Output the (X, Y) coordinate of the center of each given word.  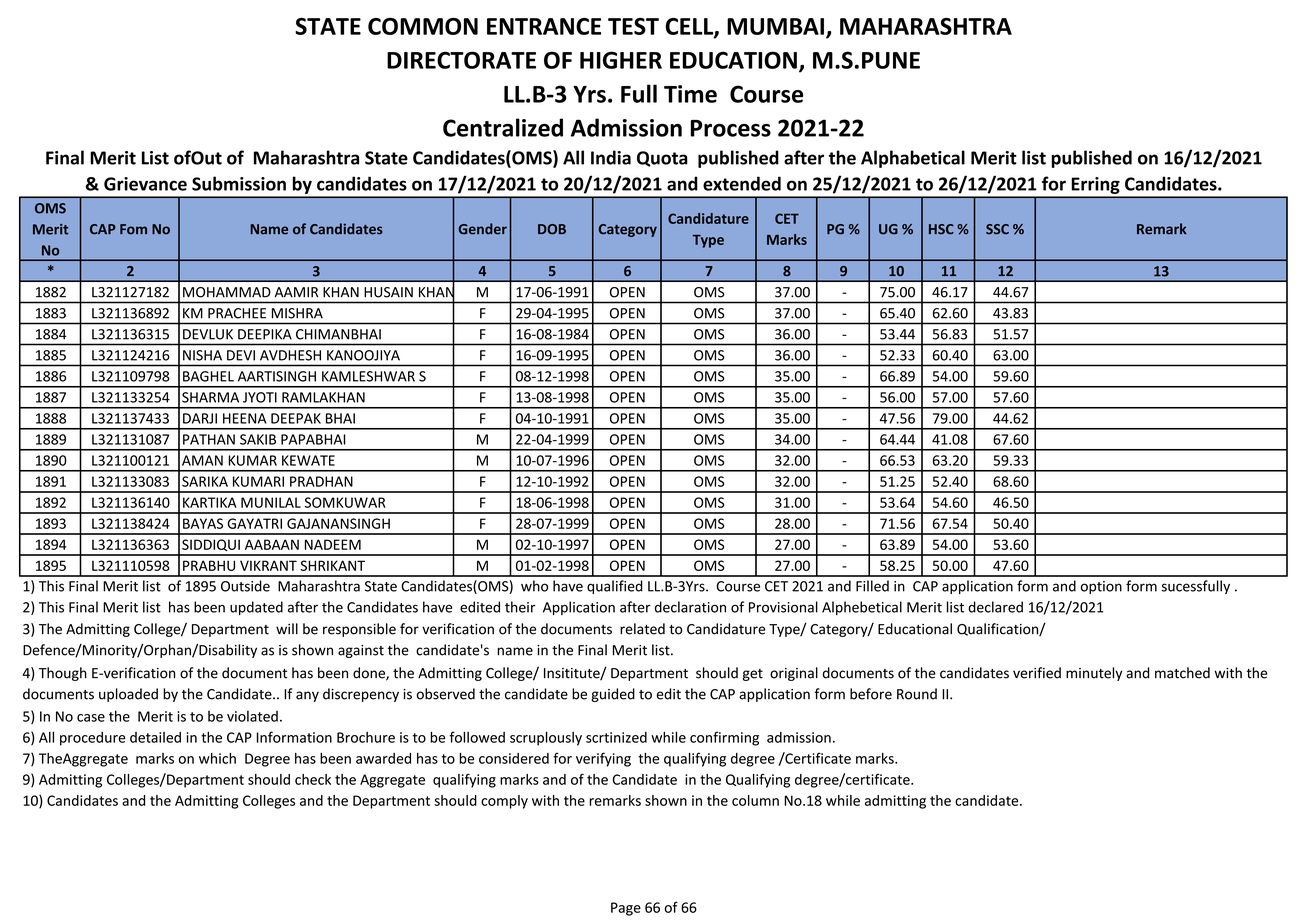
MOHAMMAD (227, 292)
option (1101, 587)
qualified (615, 587)
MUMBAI (775, 26)
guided (613, 695)
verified (1037, 673)
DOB (552, 229)
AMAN (202, 460)
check (313, 779)
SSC (997, 229)
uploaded (128, 695)
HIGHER (621, 60)
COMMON (423, 26)
